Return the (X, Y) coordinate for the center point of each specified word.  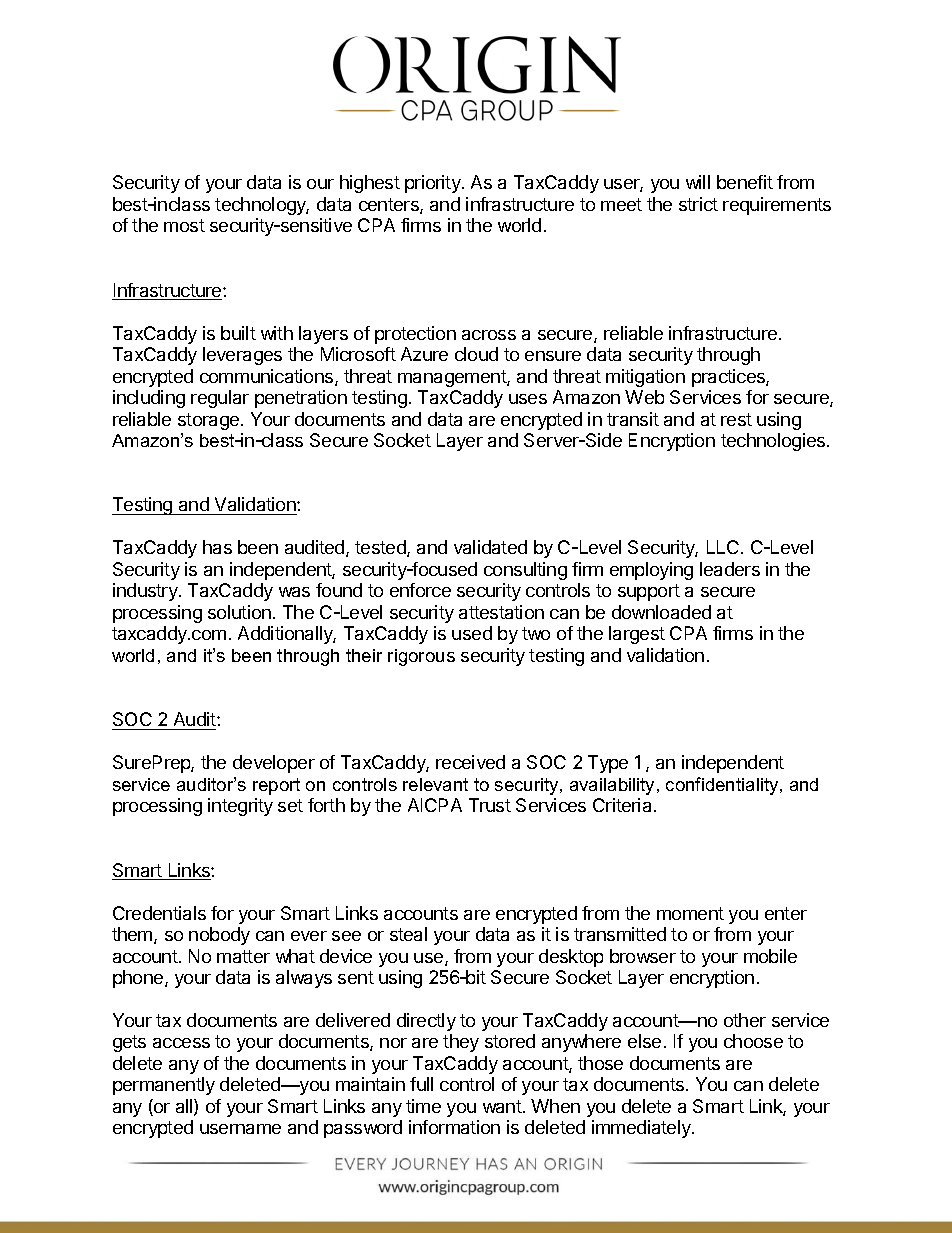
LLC (723, 547)
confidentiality (723, 786)
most (184, 225)
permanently (164, 1086)
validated (490, 547)
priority (434, 184)
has (217, 547)
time (423, 1106)
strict (698, 204)
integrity (240, 807)
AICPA (435, 805)
